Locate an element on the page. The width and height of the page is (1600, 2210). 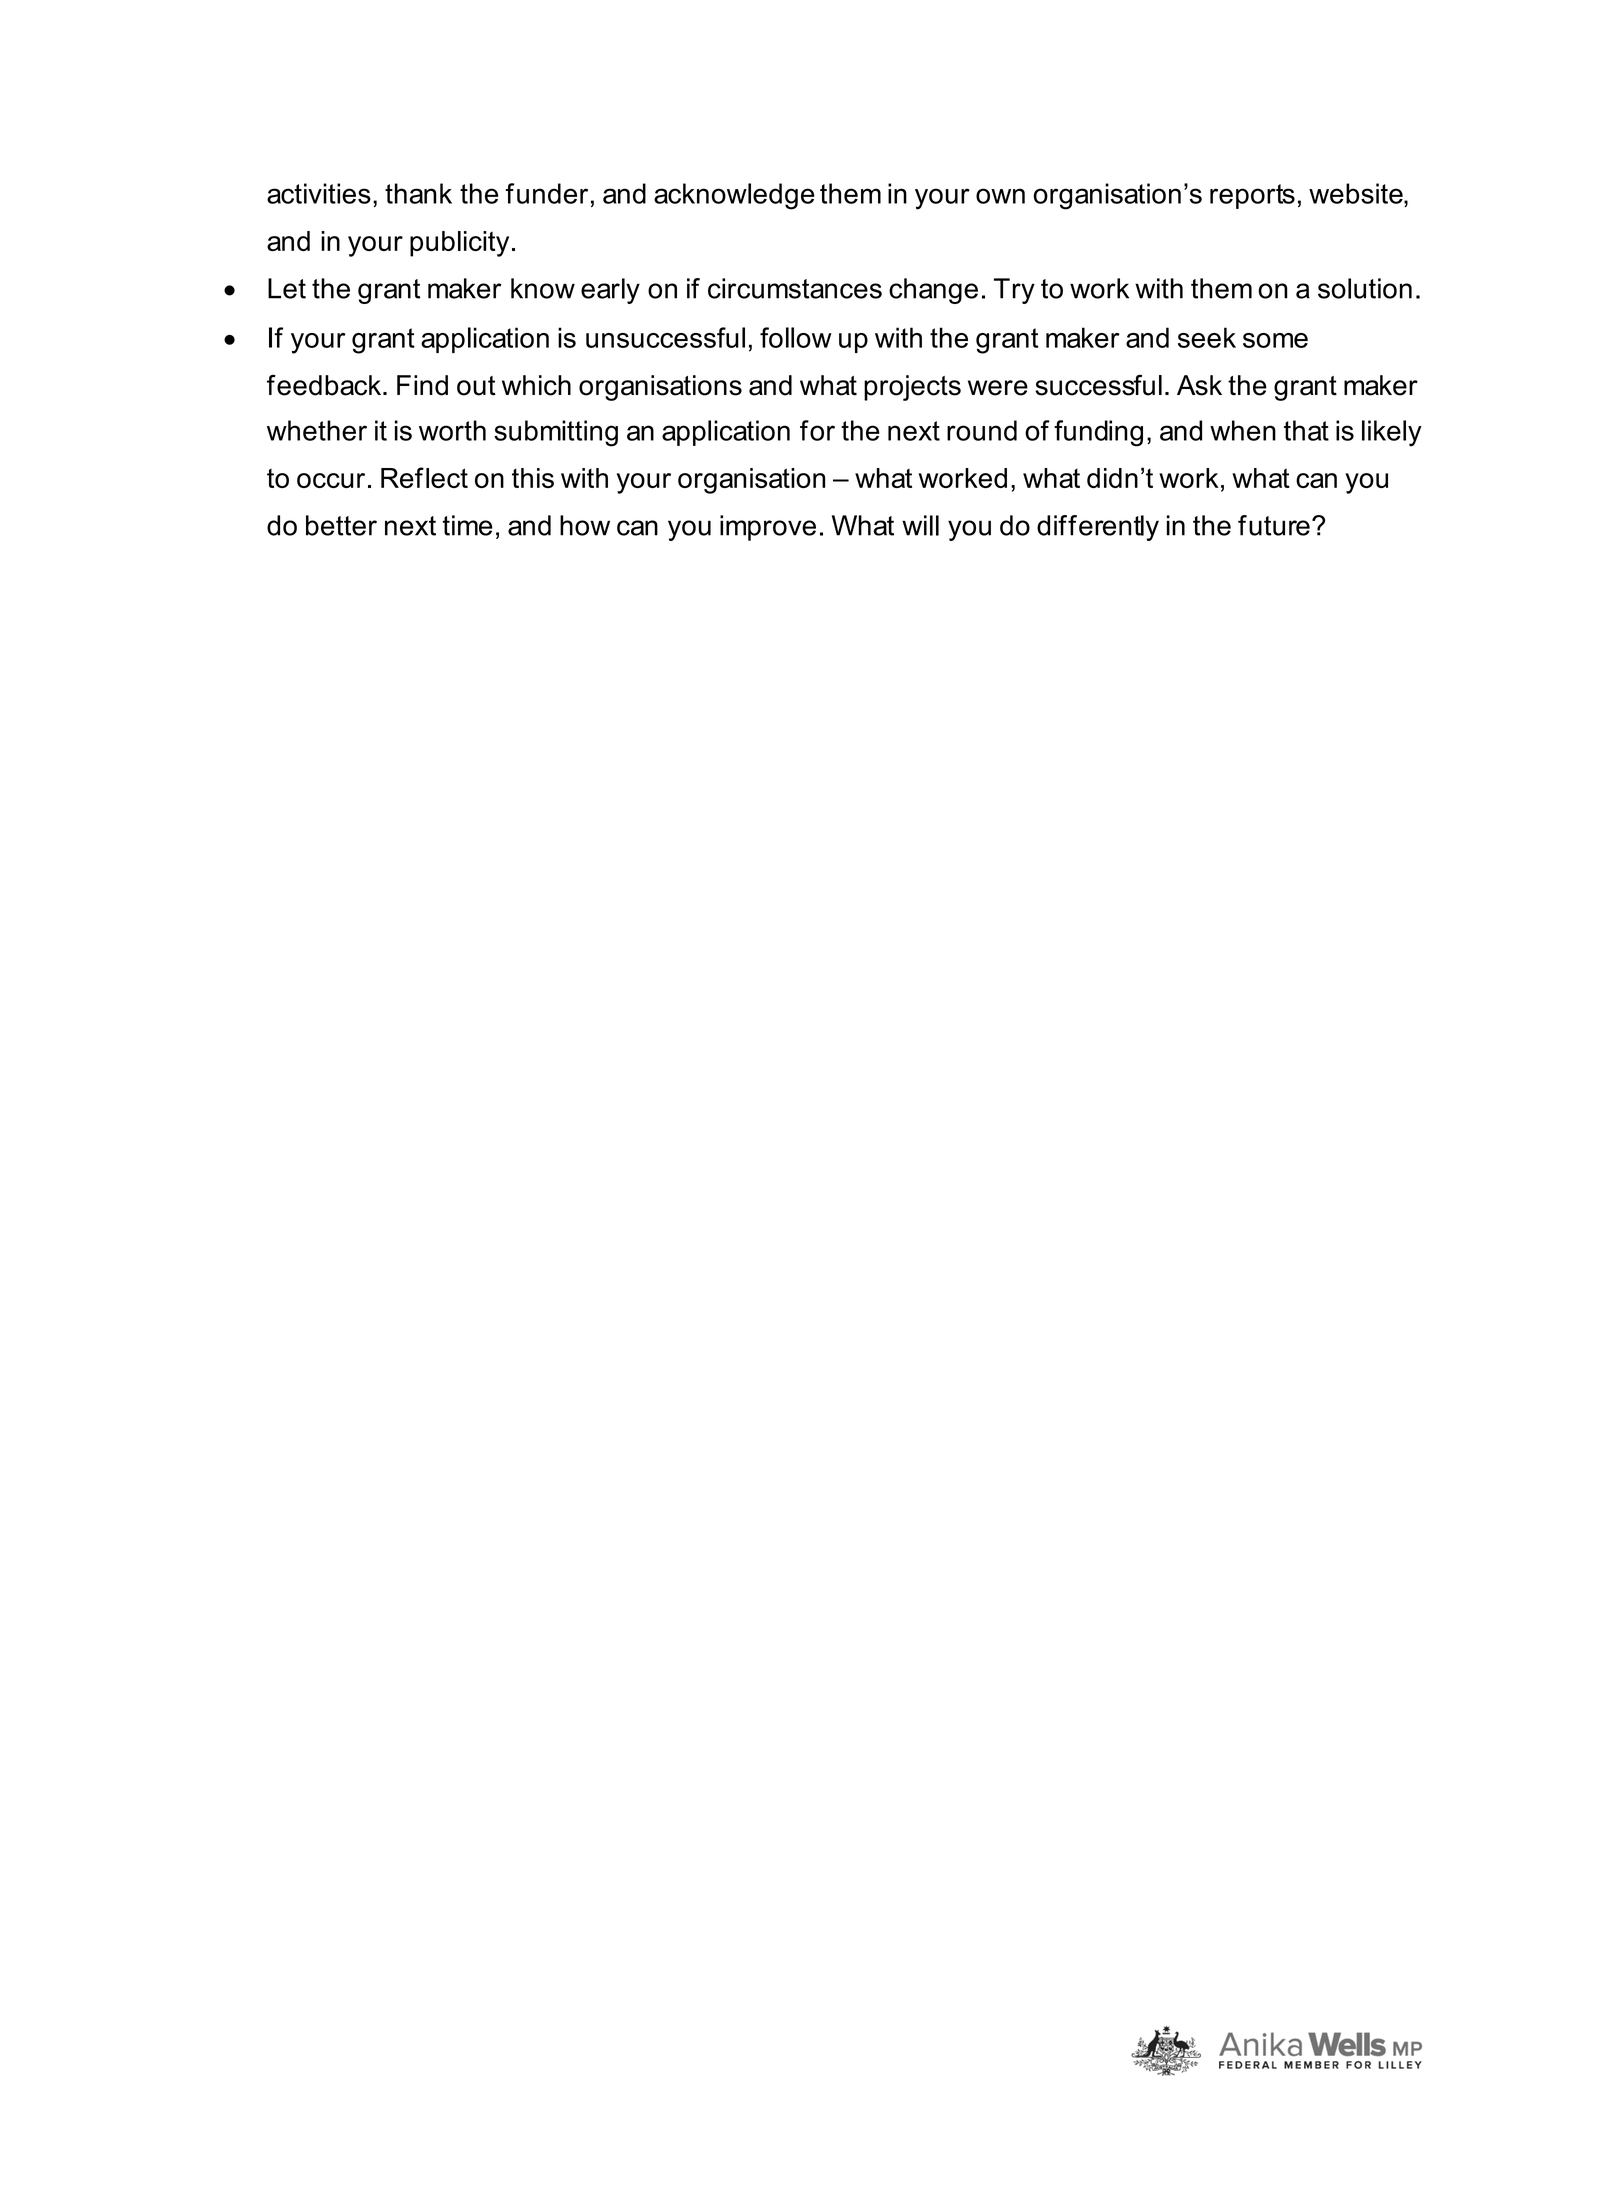
follow is located at coordinates (796, 337).
